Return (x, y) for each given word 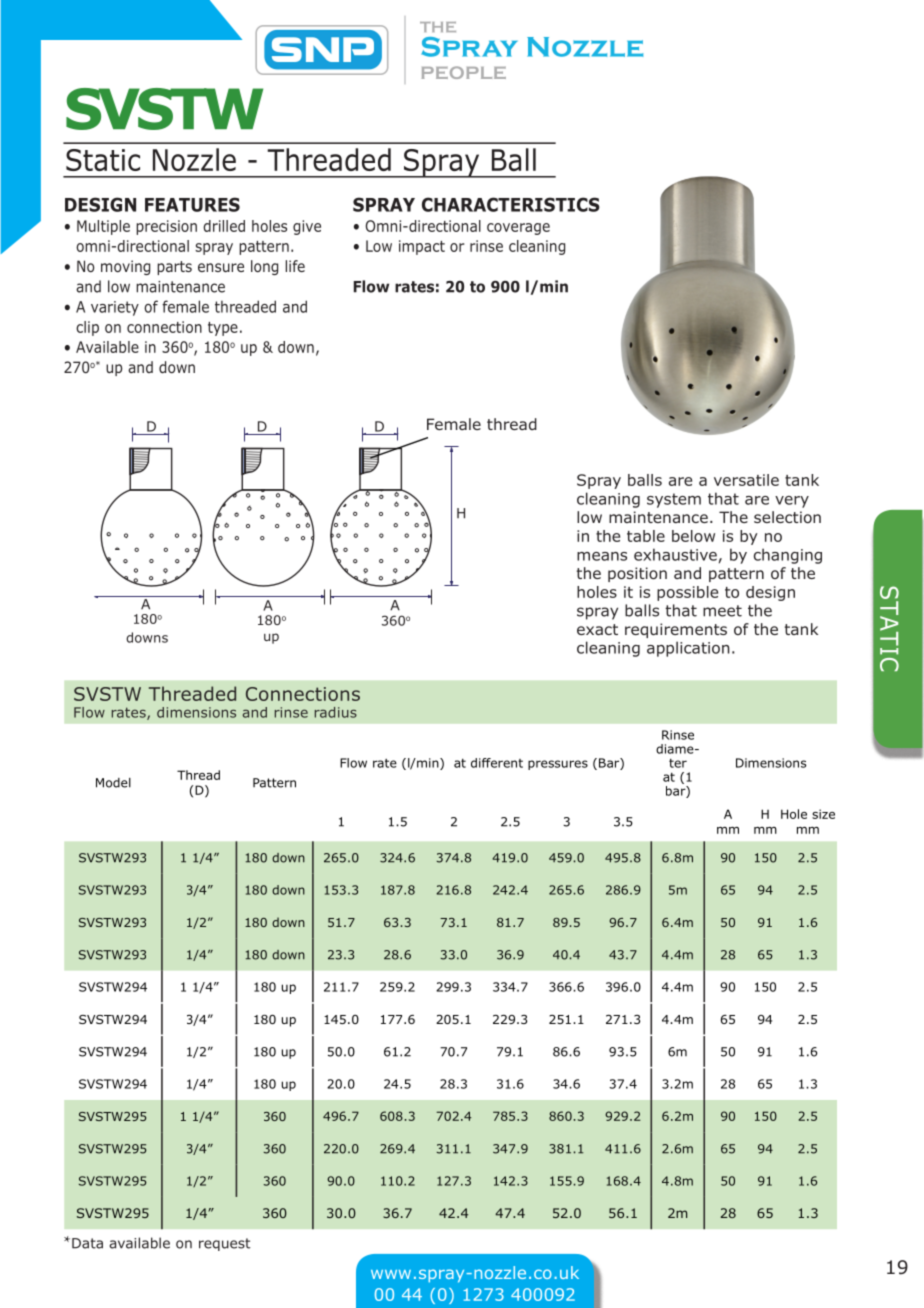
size (823, 814)
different (497, 763)
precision (166, 227)
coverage (518, 229)
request (224, 1244)
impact (422, 247)
